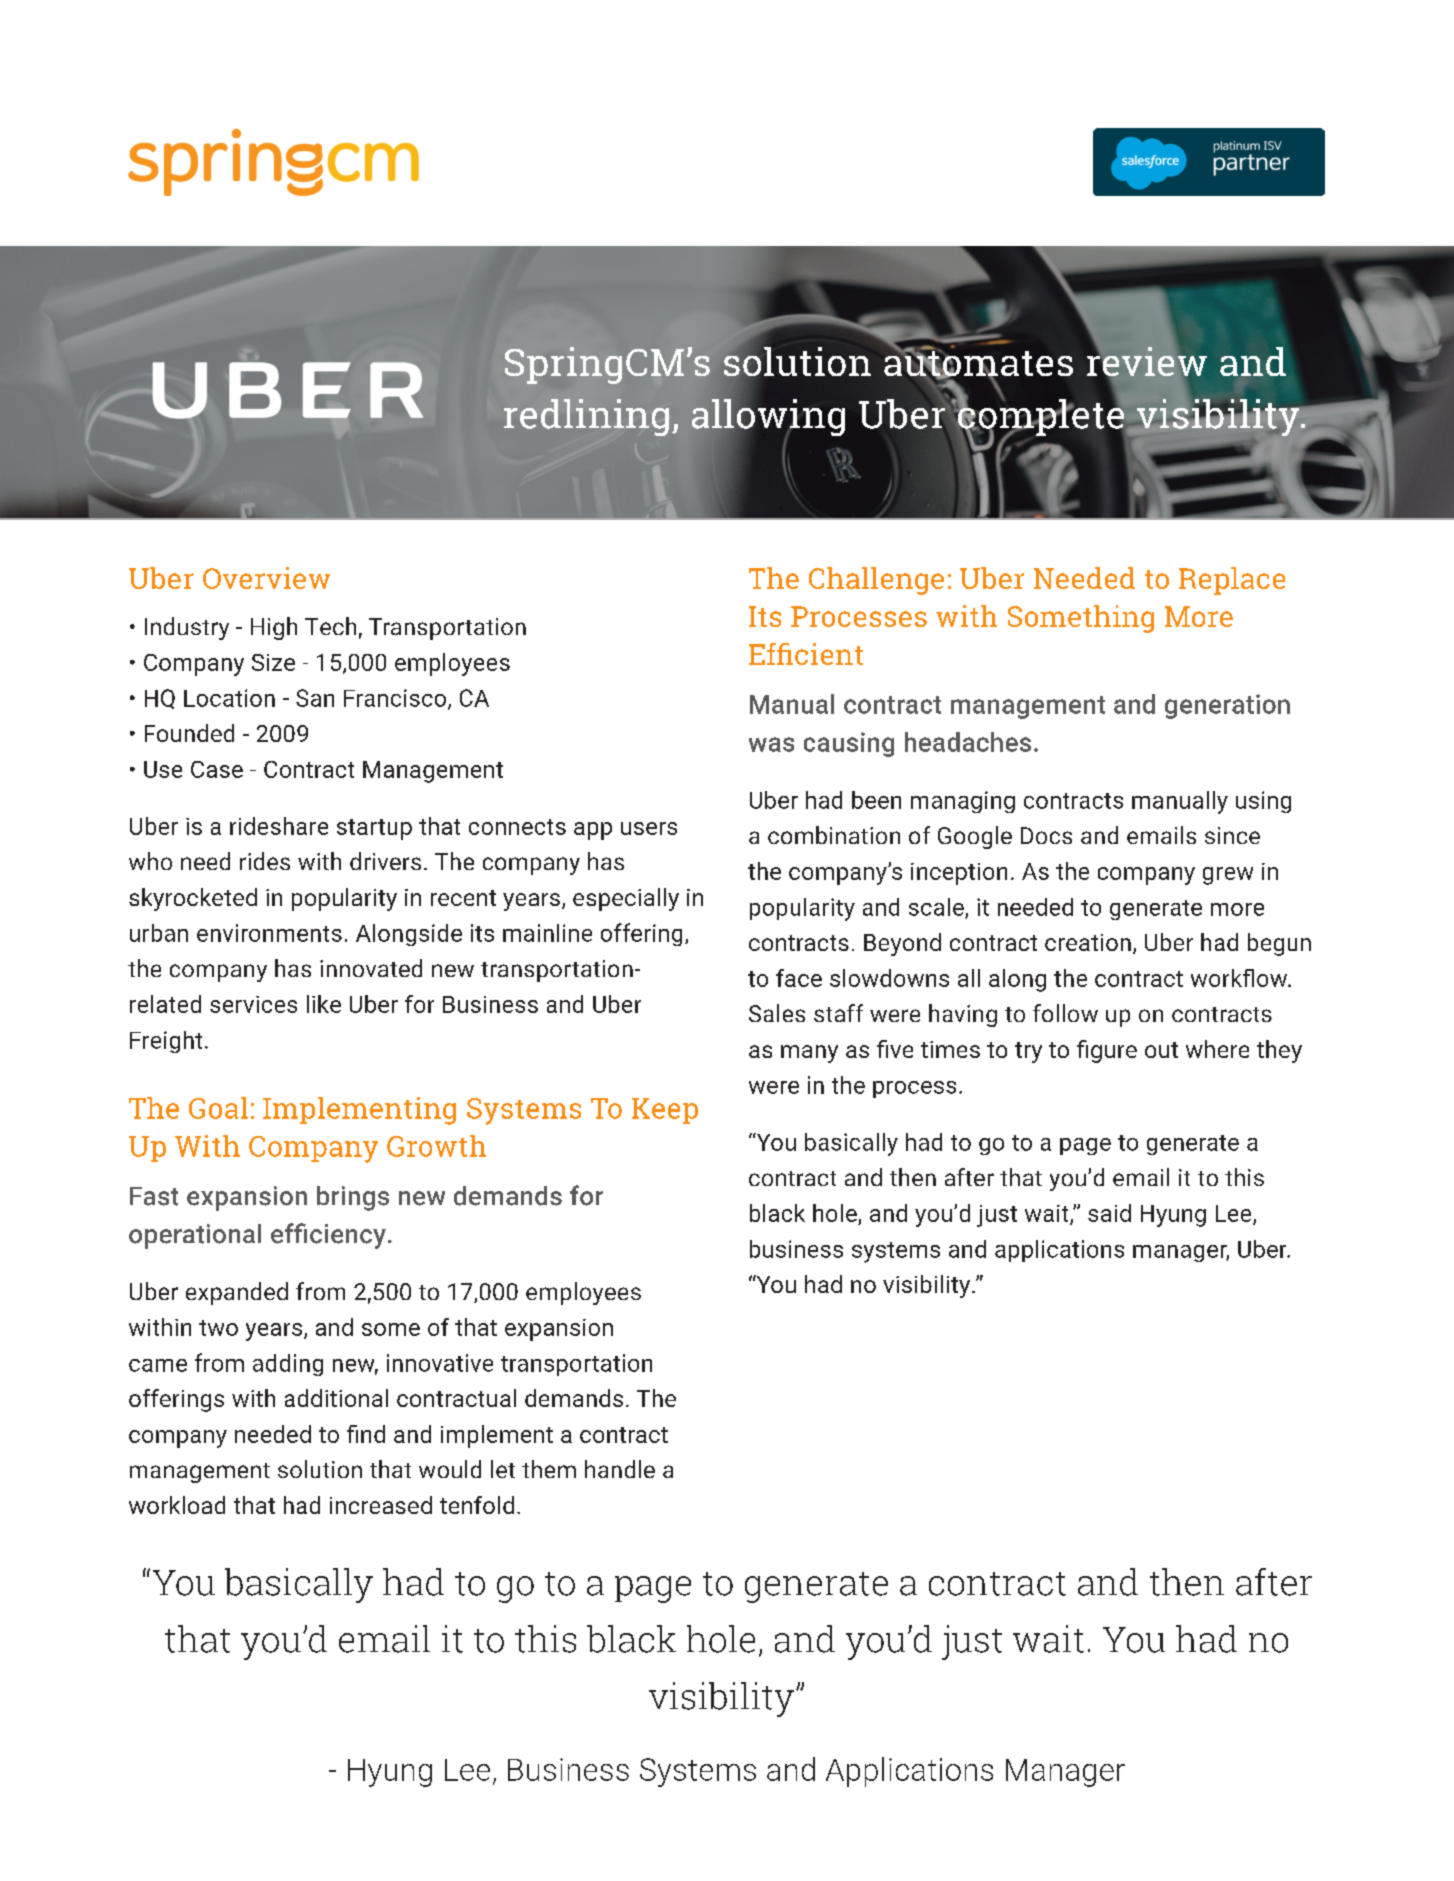 This screenshot has width=1454, height=1881. Describe the element at coordinates (1088, 942) in the screenshot. I see `creation` at that location.
